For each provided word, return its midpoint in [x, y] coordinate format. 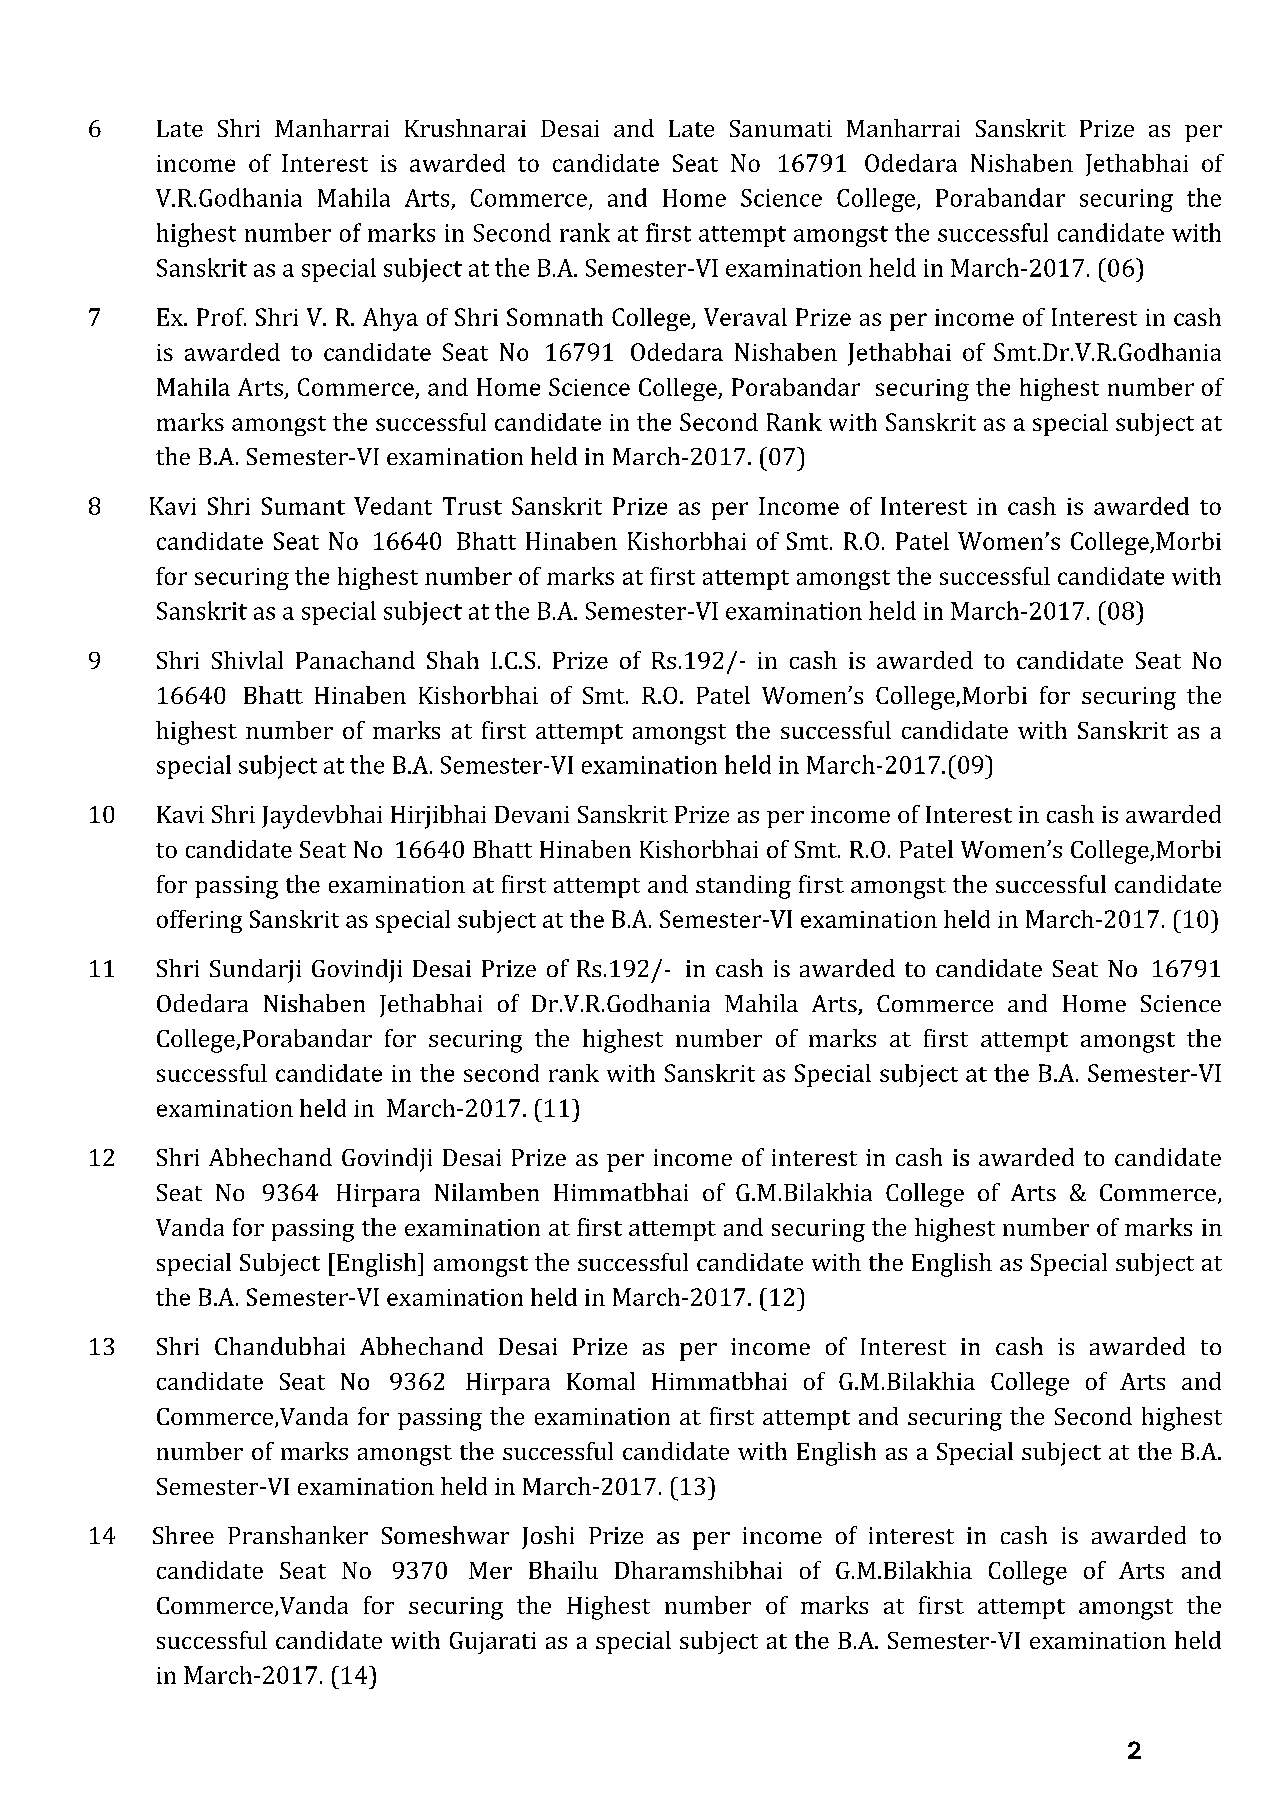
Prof [221, 317]
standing [743, 887]
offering [199, 921]
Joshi [548, 1537]
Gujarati [493, 1643]
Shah [453, 660]
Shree [183, 1535]
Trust [472, 506]
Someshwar [445, 1535]
